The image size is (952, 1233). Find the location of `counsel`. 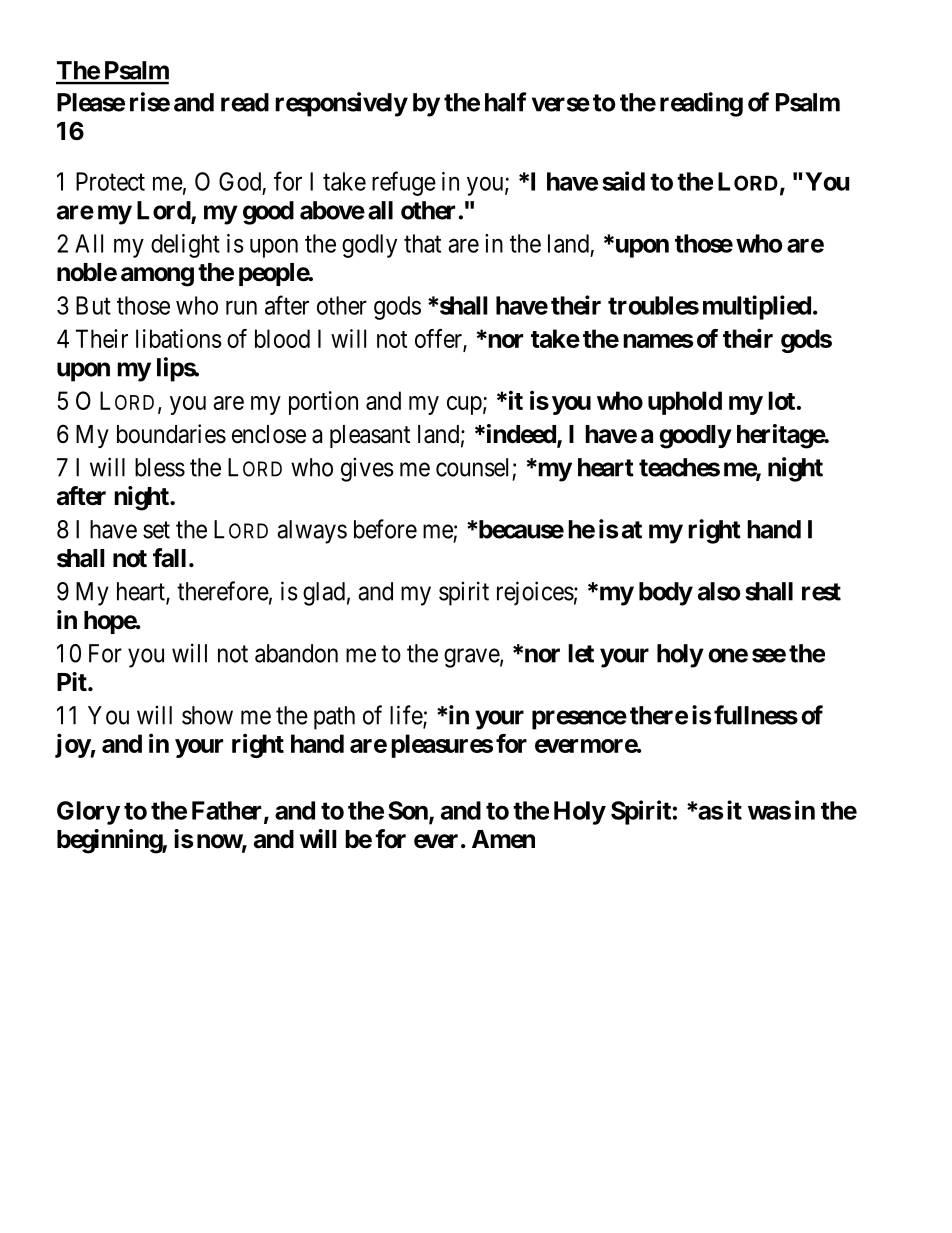

counsel is located at coordinates (472, 467).
